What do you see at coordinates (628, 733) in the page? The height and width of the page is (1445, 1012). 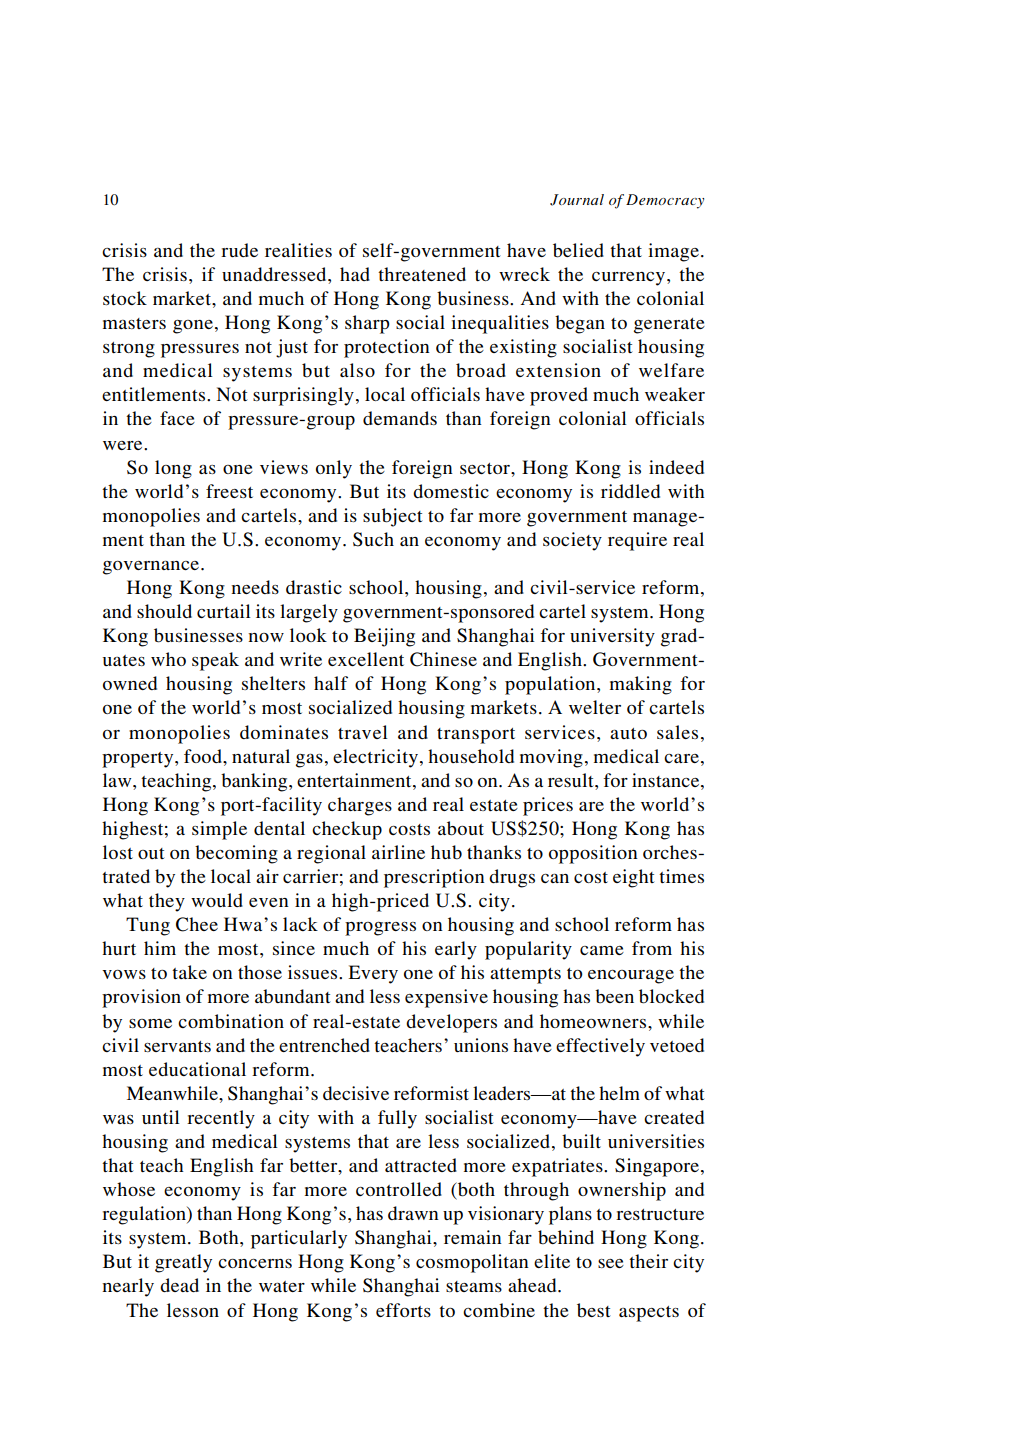 I see `auto` at bounding box center [628, 733].
